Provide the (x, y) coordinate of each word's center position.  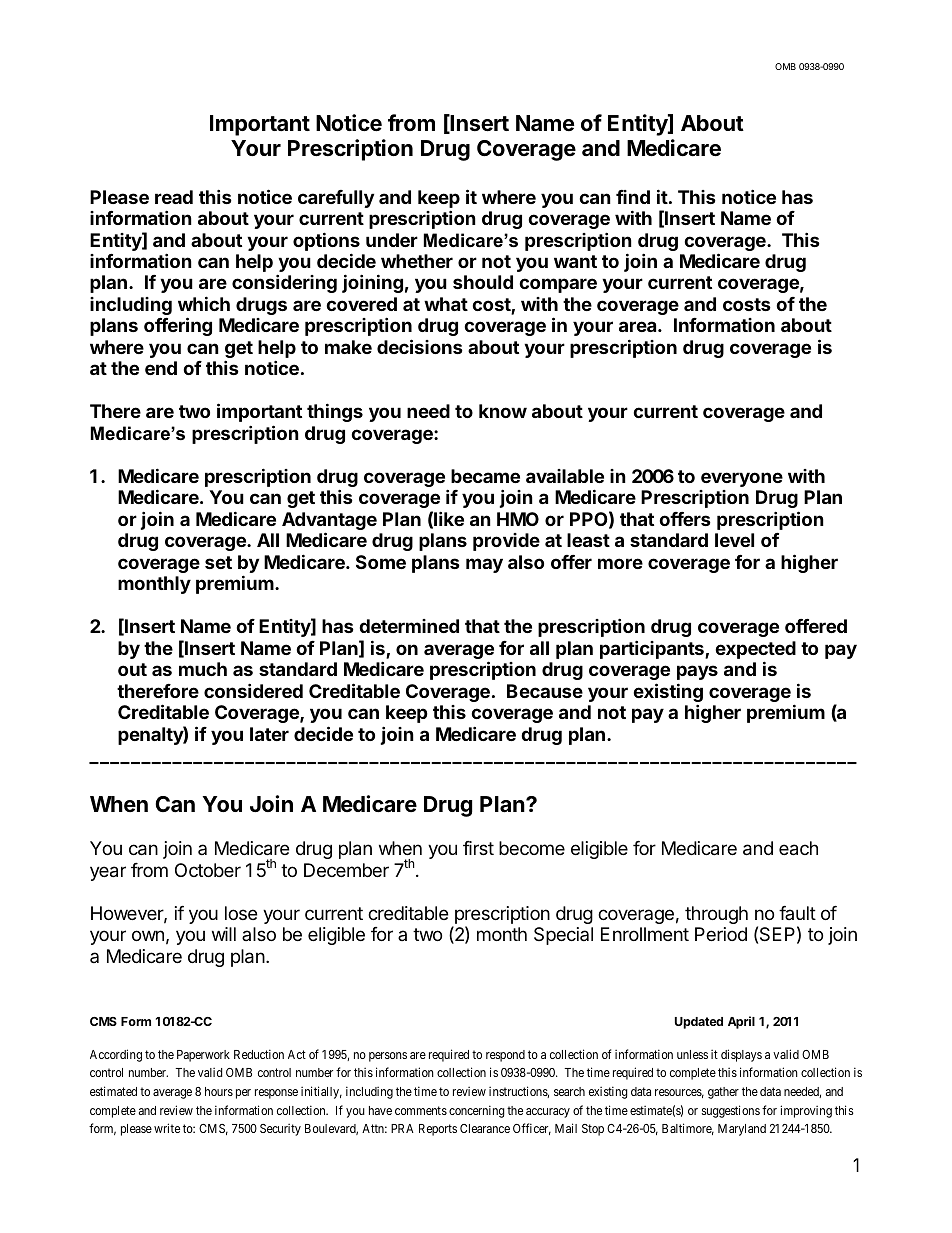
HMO (518, 519)
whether (417, 261)
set (218, 562)
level (734, 540)
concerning (477, 1111)
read (174, 197)
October (208, 870)
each (798, 848)
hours (219, 1091)
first (478, 848)
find (633, 197)
